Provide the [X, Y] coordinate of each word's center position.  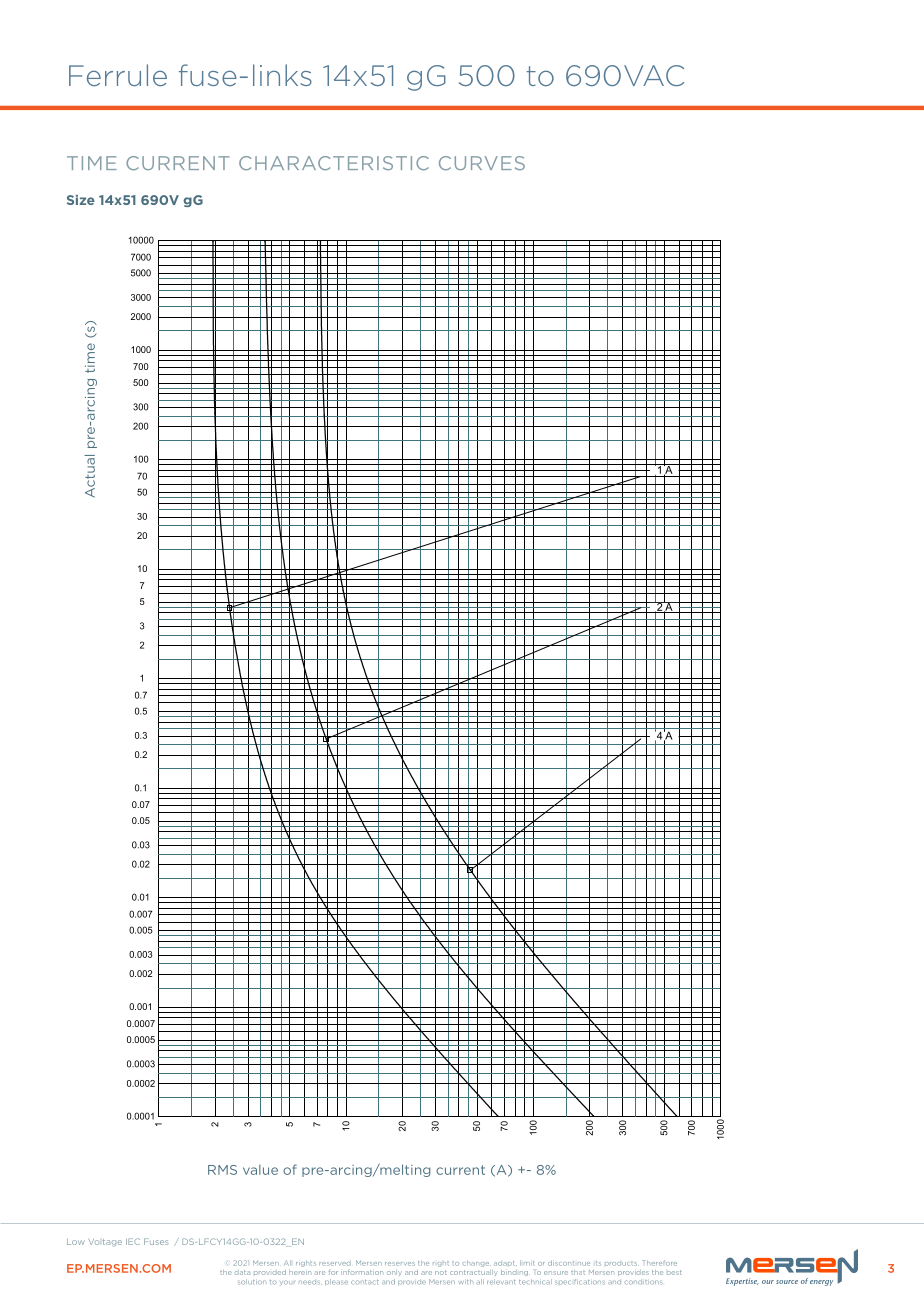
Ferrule [118, 75]
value [260, 1170]
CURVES [482, 163]
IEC [133, 1241]
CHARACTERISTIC [334, 163]
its [598, 1263]
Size [81, 200]
